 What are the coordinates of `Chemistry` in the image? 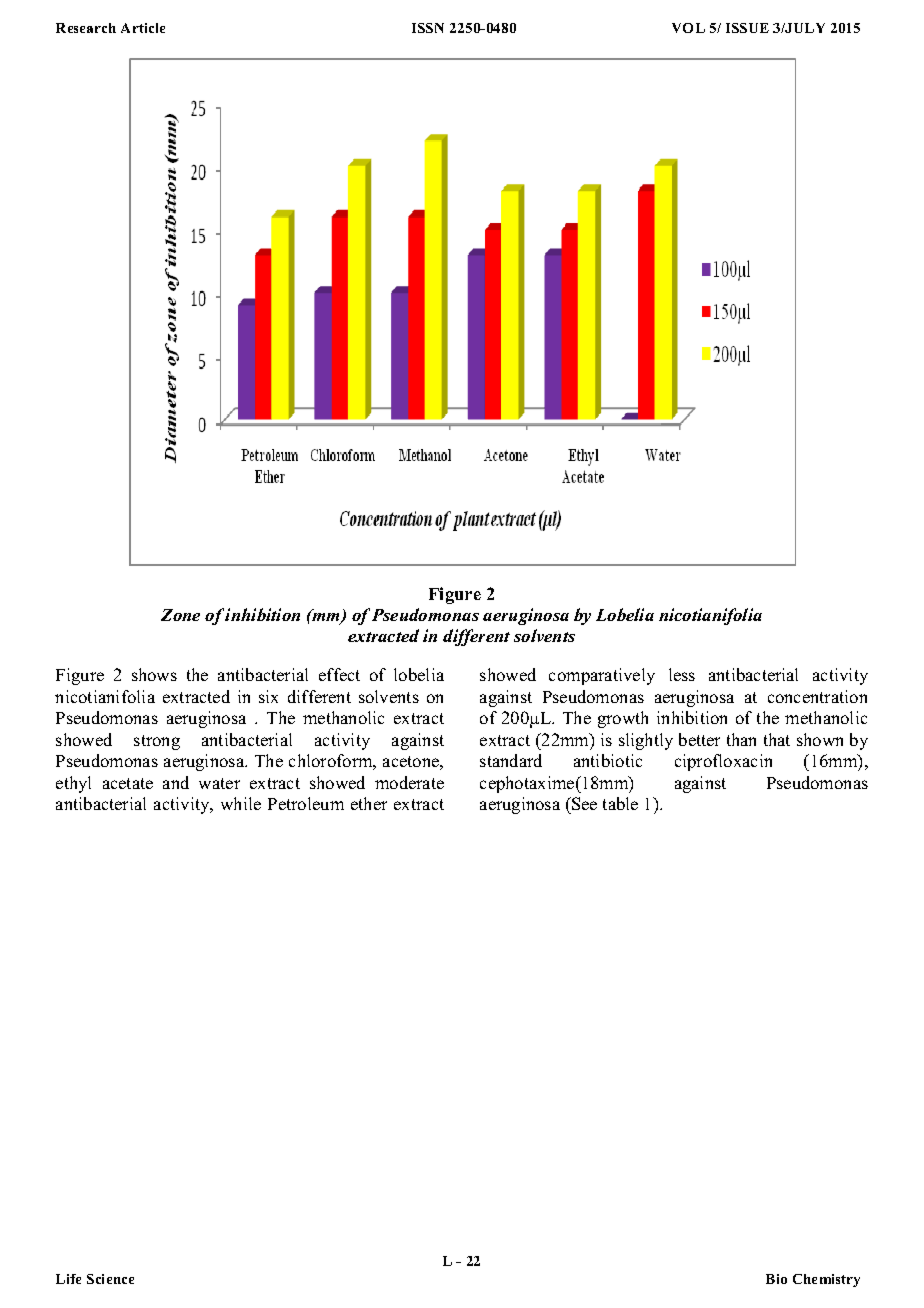 It's located at (826, 1280).
